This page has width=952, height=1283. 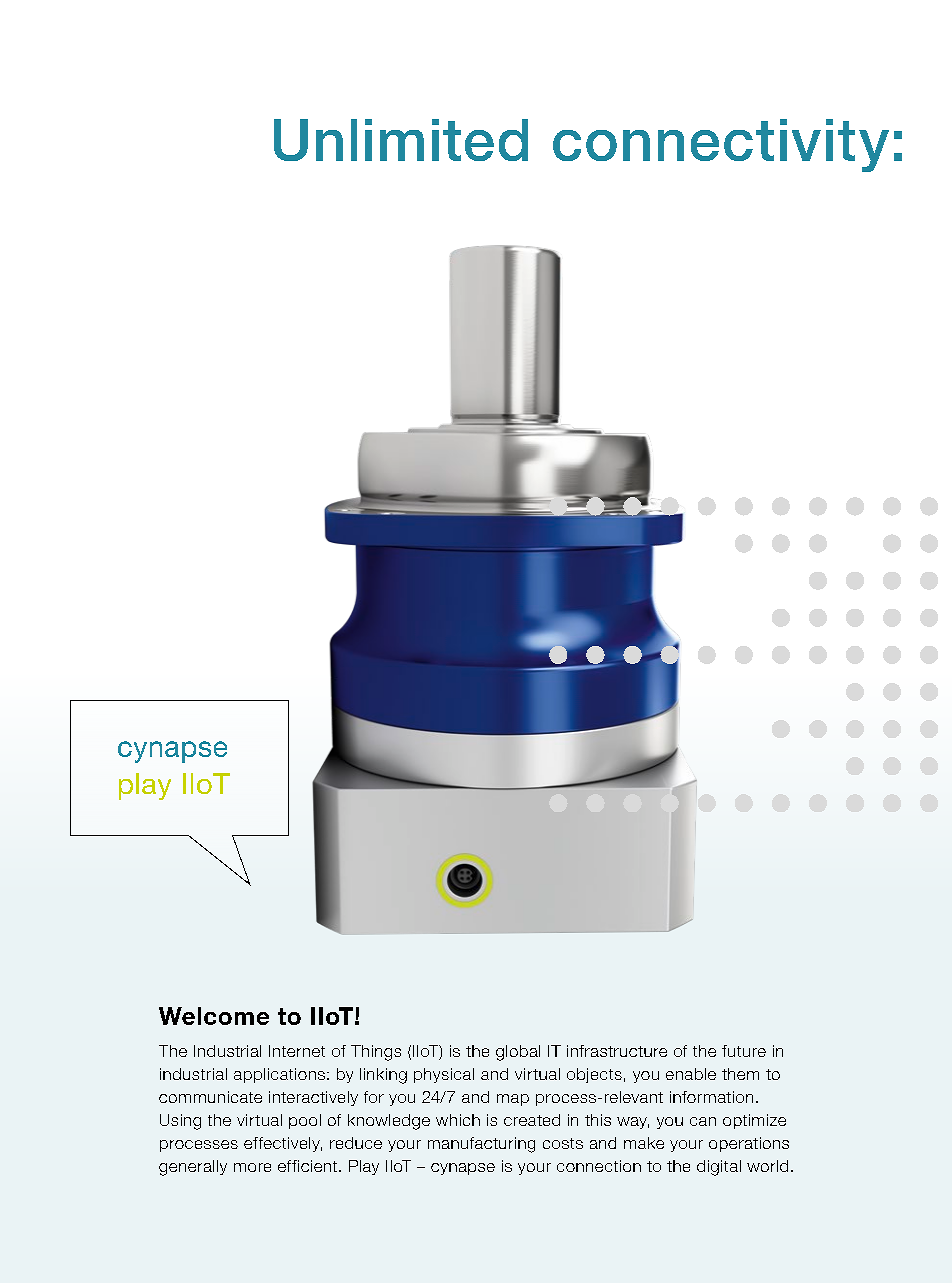 I want to click on Welcome, so click(x=214, y=1016).
